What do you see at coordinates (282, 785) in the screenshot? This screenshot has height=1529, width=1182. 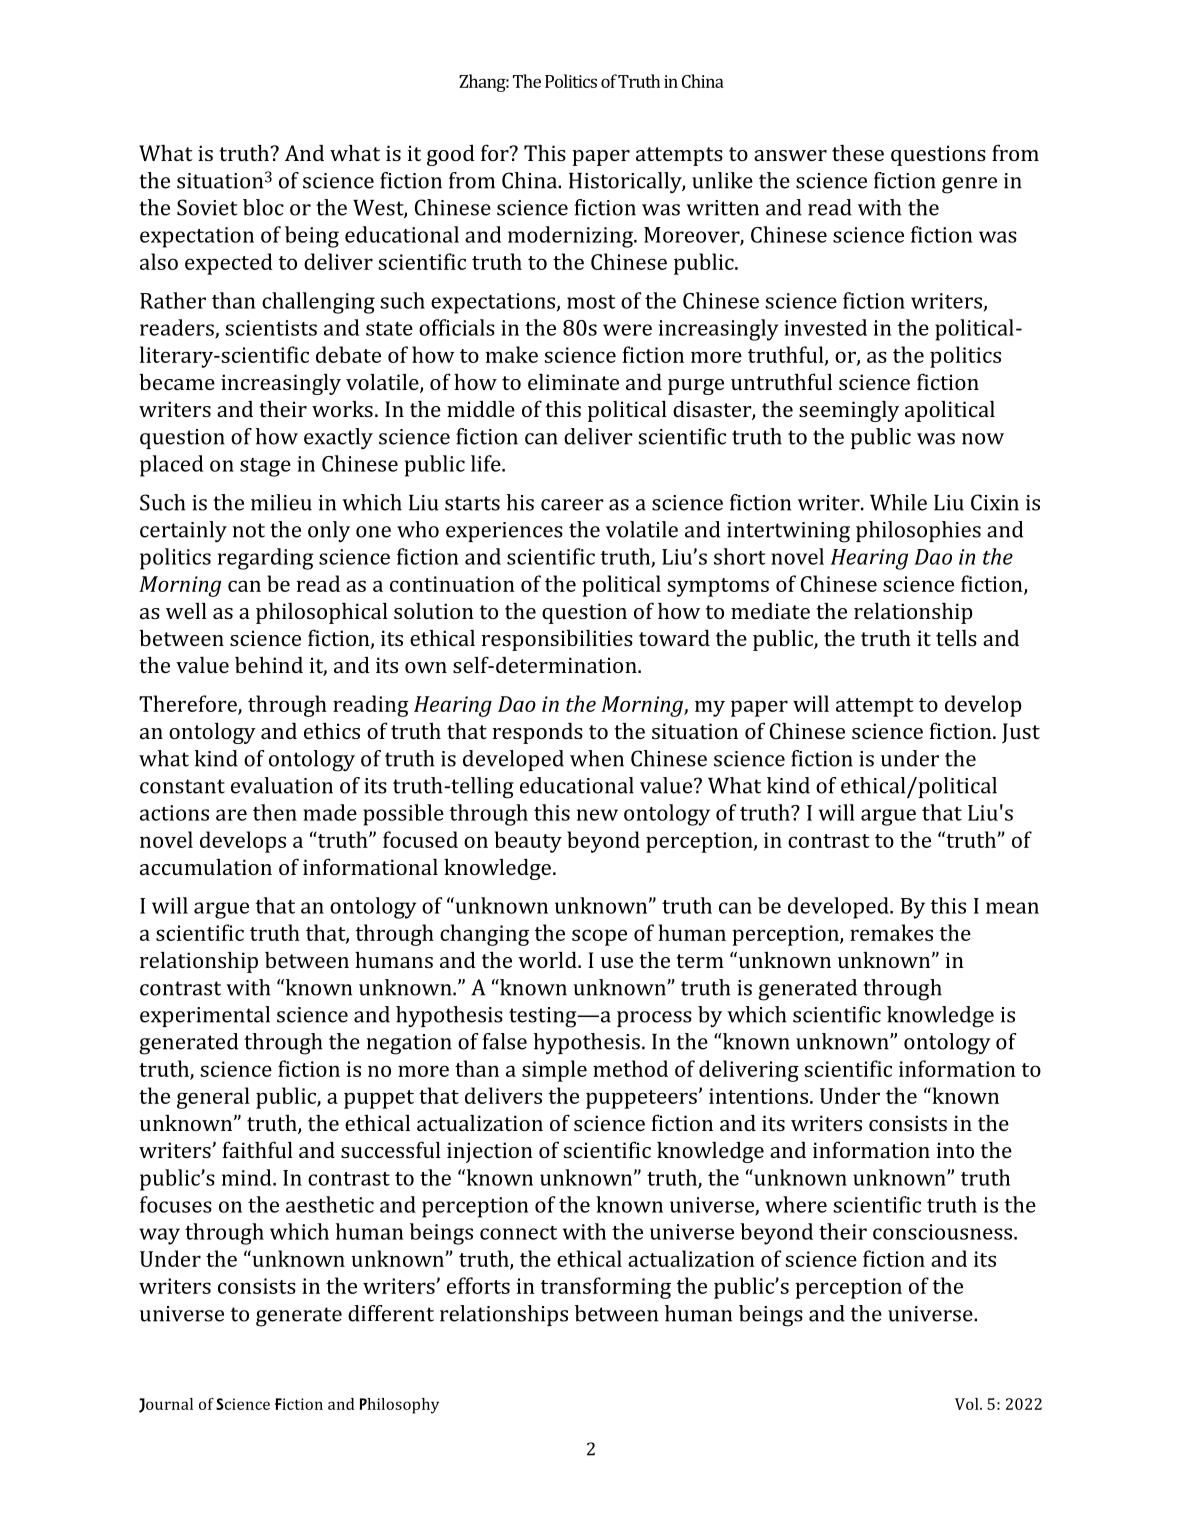 I see `evaluation` at bounding box center [282, 785].
